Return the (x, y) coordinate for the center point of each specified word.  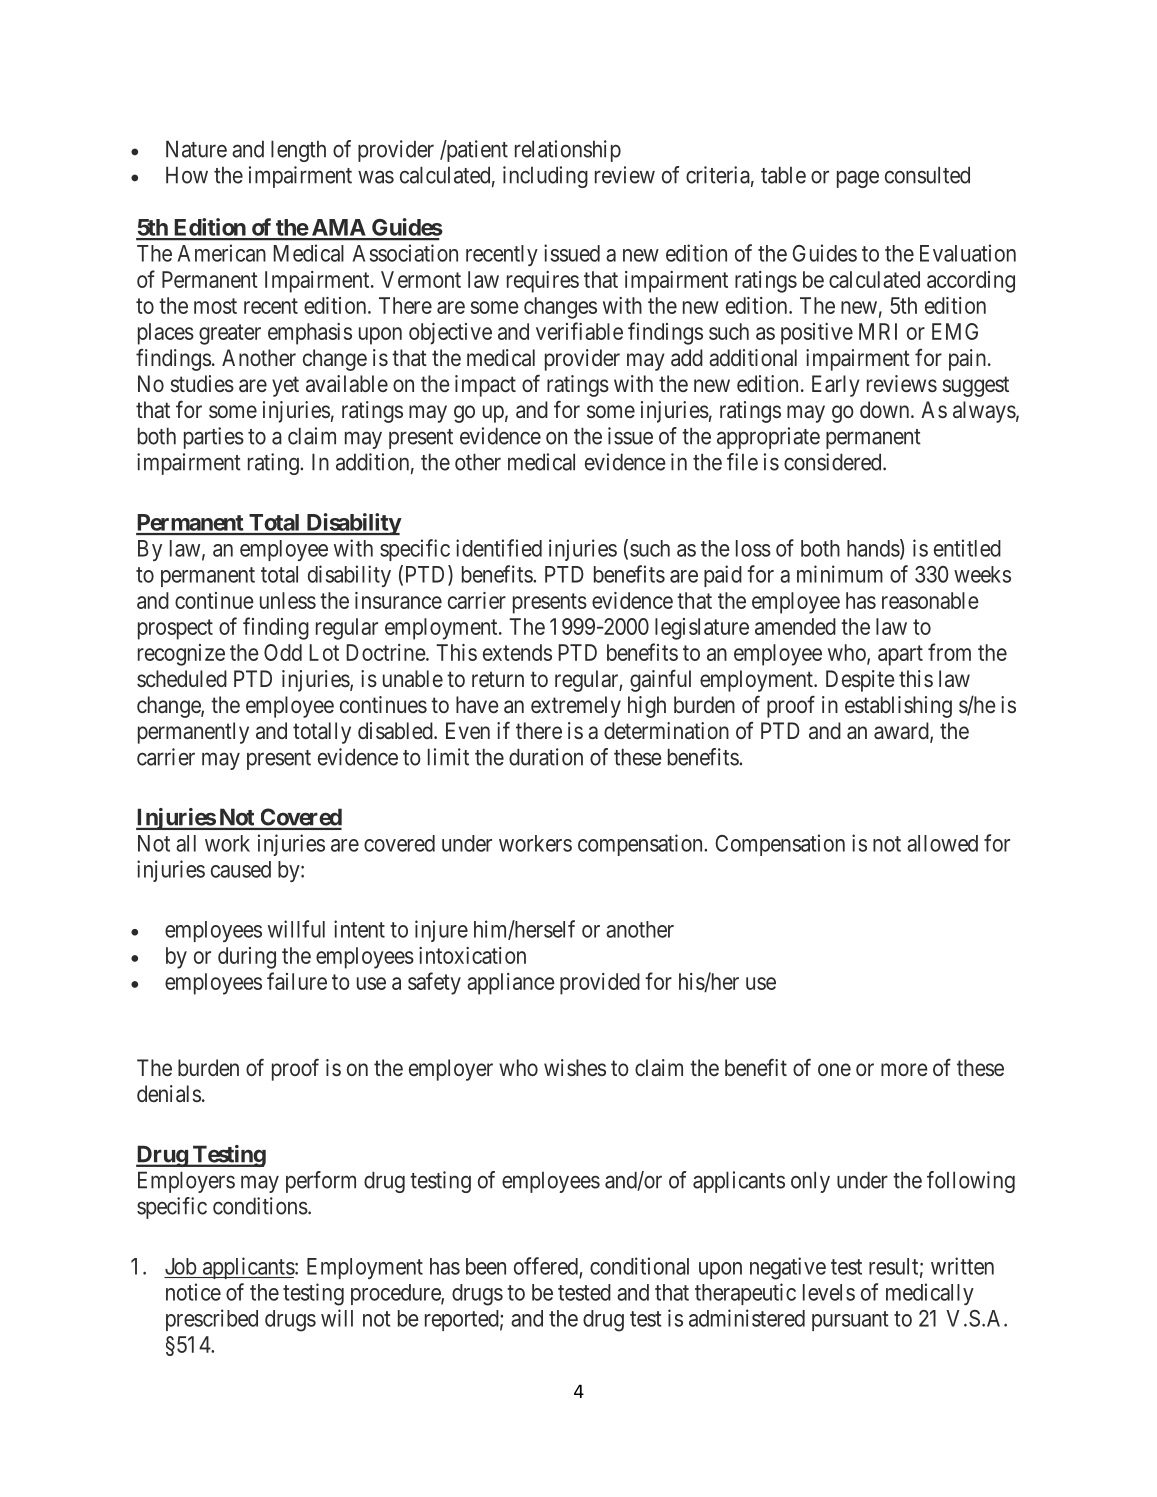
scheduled (182, 678)
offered (546, 1266)
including (545, 177)
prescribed (212, 1320)
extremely (576, 707)
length (298, 151)
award (902, 732)
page (858, 179)
